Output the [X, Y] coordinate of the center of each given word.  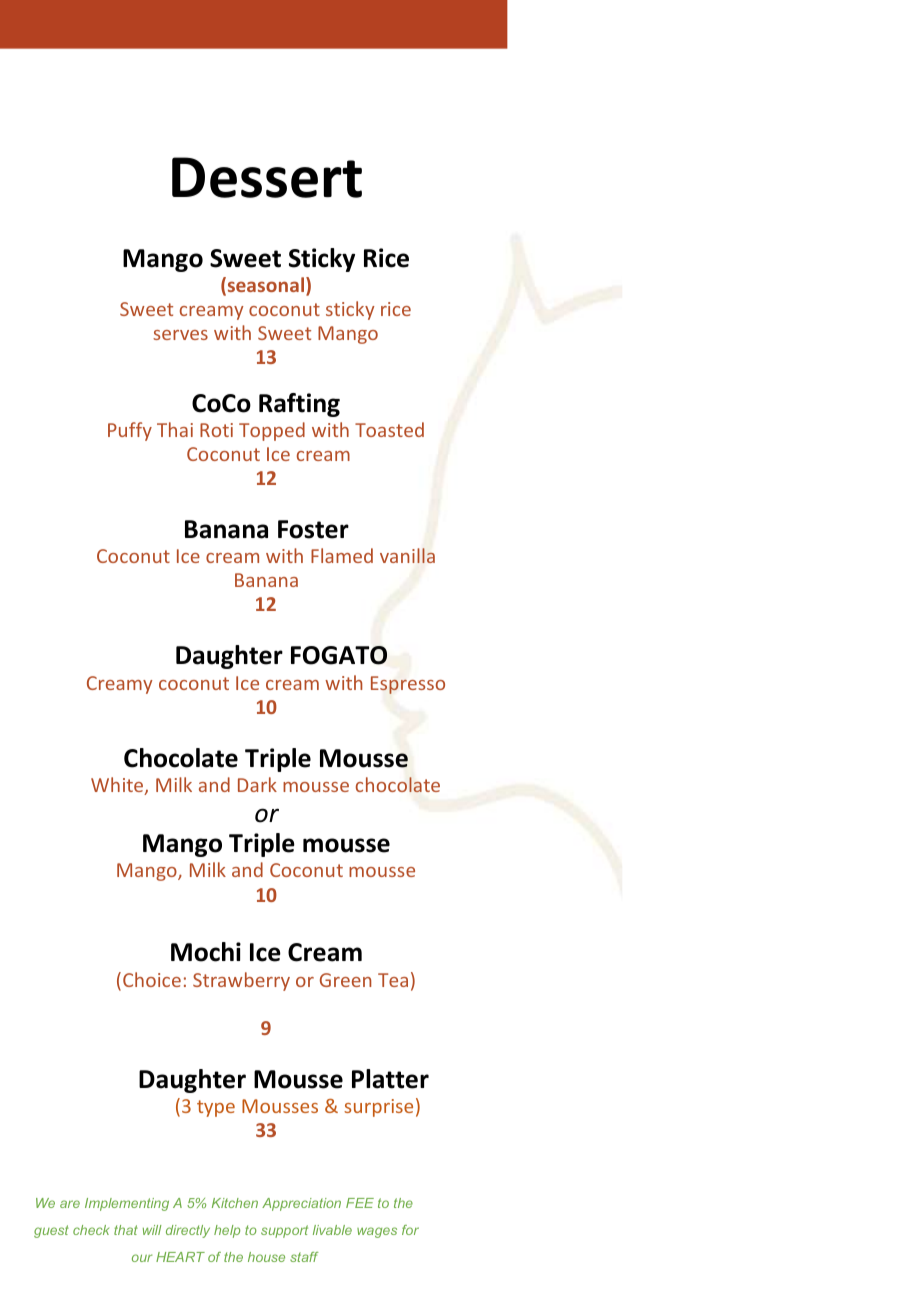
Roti [216, 430]
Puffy [130, 431]
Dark [257, 784]
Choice [152, 979]
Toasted [389, 429]
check [91, 1230]
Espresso [408, 685]
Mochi [206, 952]
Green [345, 980]
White [118, 786]
